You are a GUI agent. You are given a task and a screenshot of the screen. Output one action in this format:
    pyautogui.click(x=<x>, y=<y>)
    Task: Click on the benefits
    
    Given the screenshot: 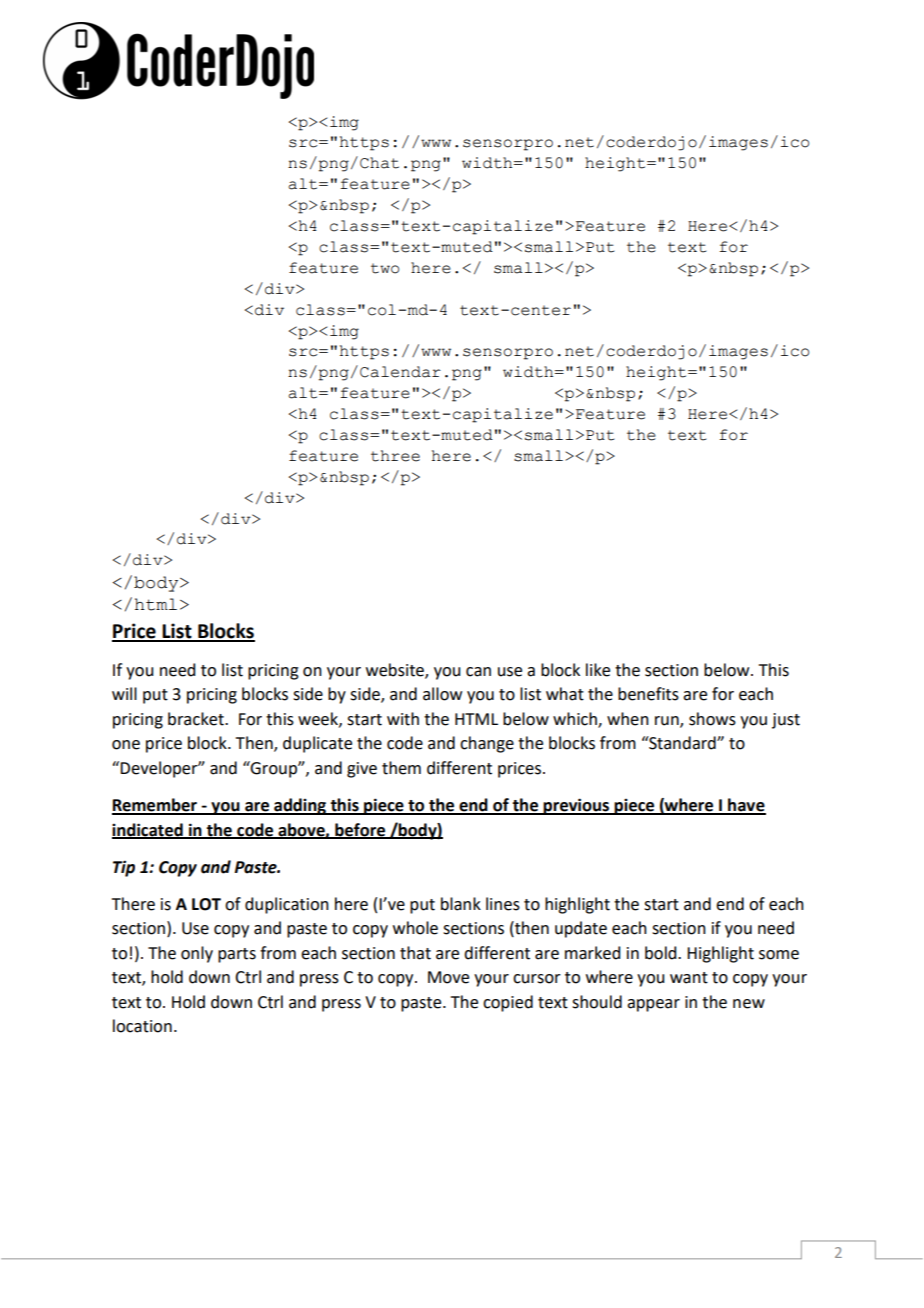 What is the action you would take?
    pyautogui.click(x=648, y=694)
